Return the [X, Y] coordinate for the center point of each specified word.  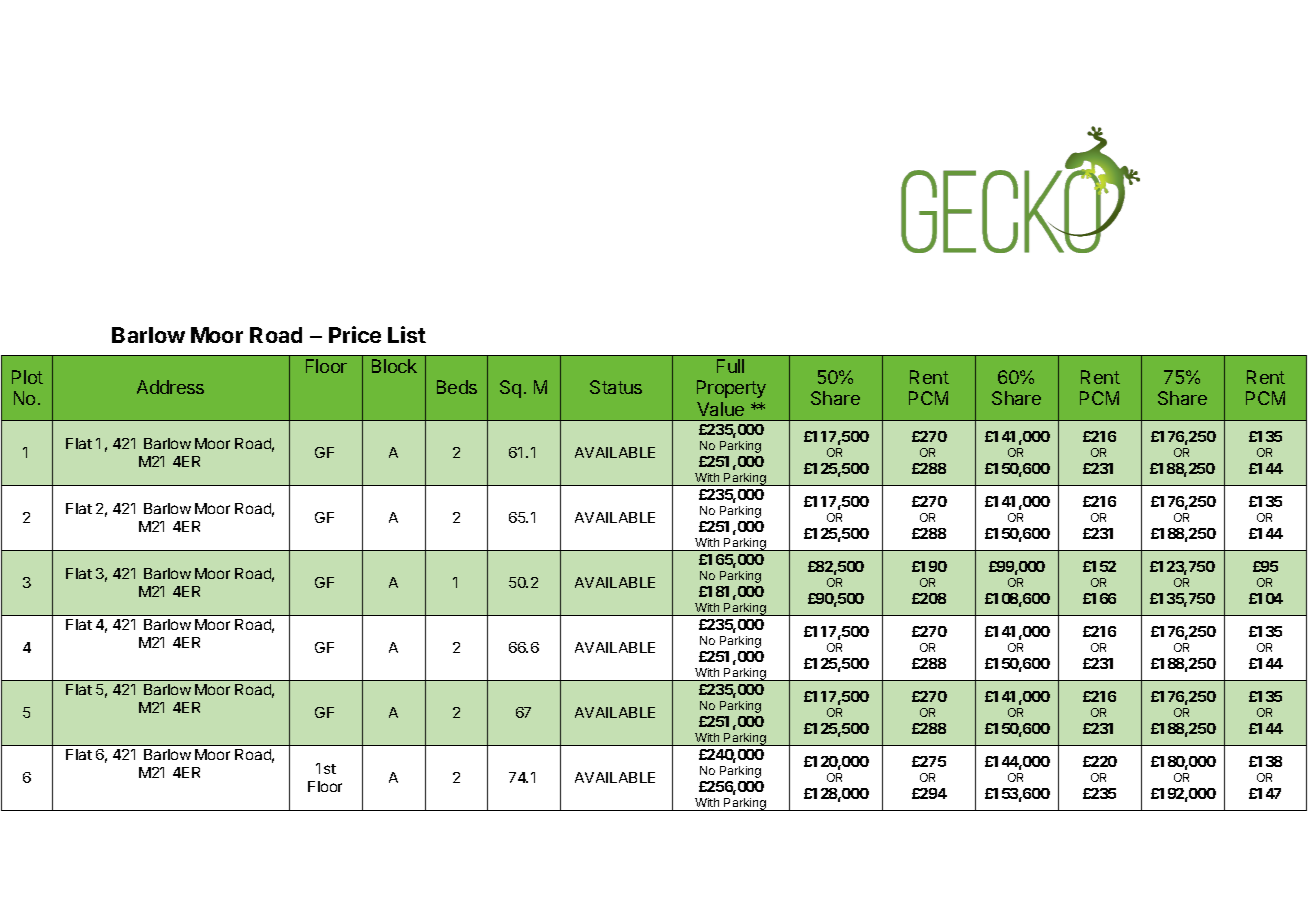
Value [720, 409]
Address [170, 387]
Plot [27, 377]
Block [394, 366]
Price [355, 334]
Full [730, 366]
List [407, 334]
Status [616, 387]
